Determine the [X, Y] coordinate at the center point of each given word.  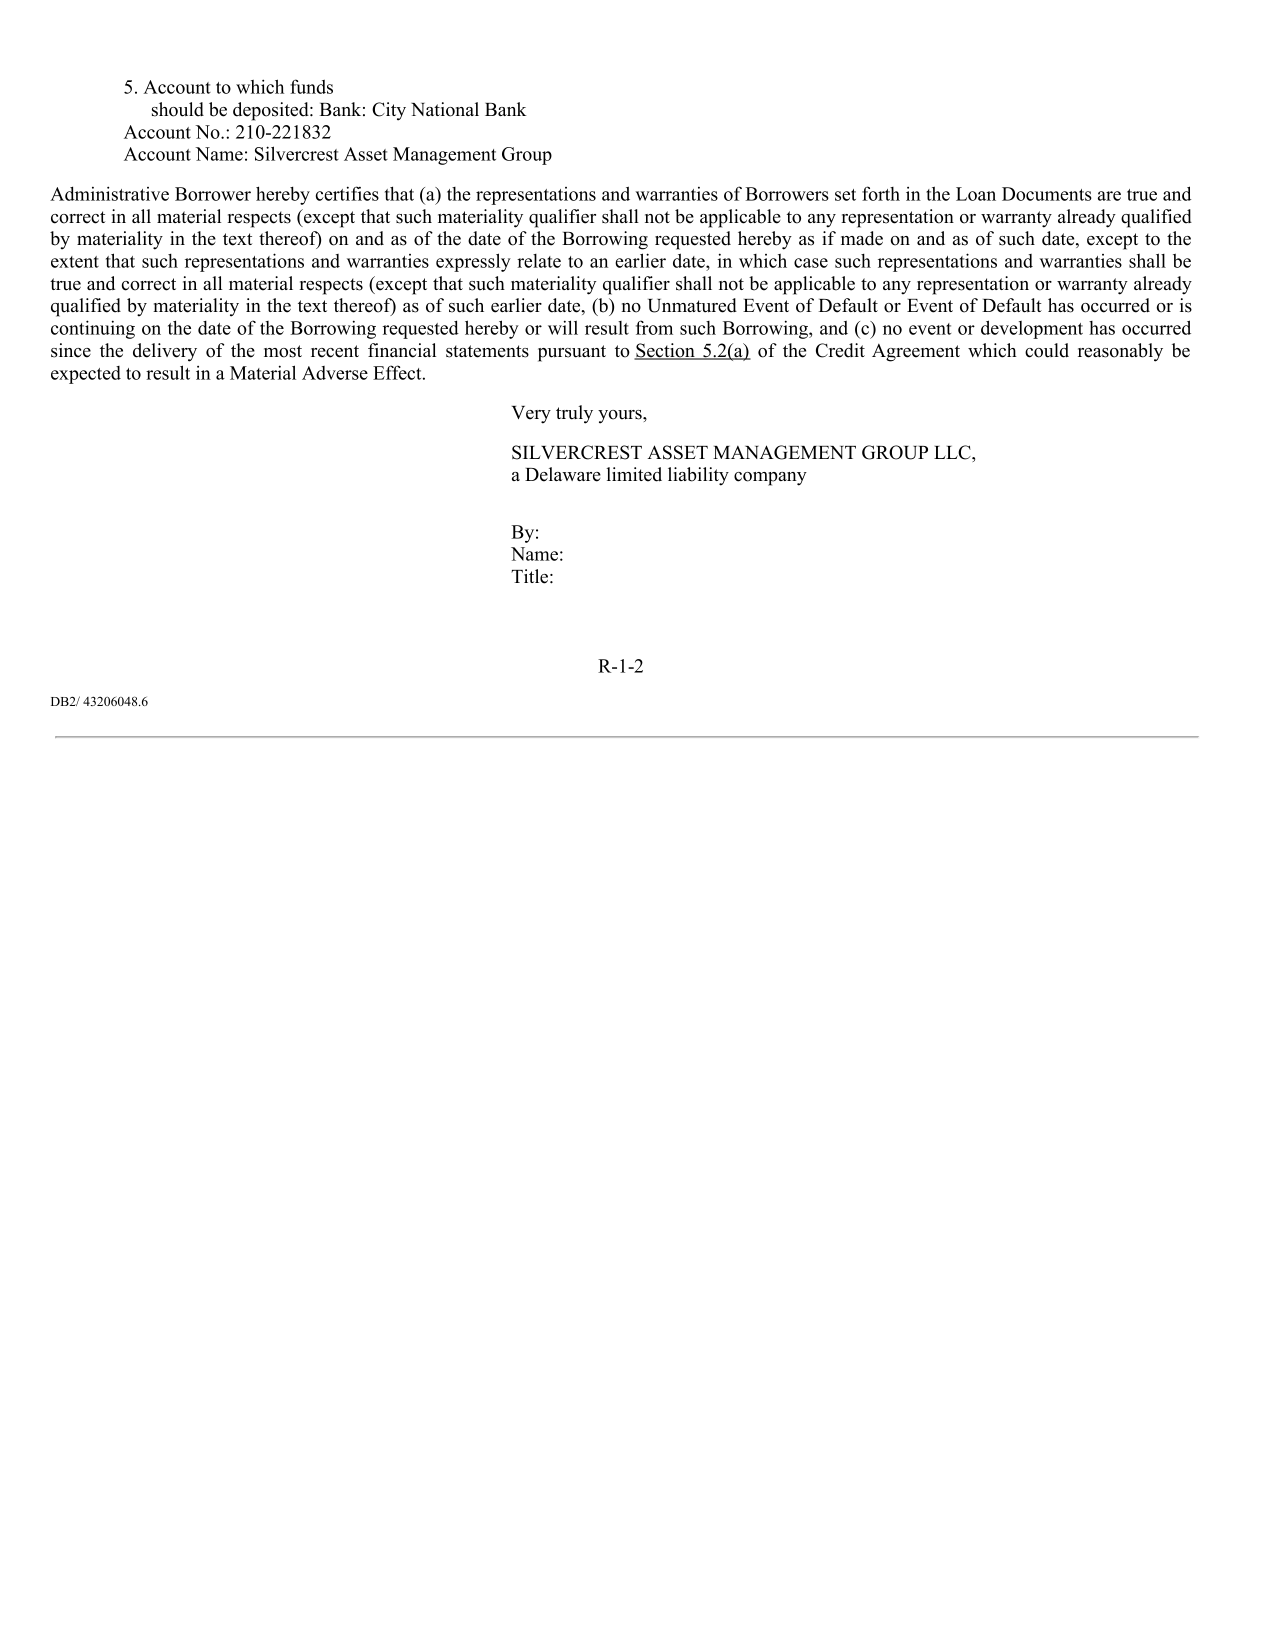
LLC [953, 452]
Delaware [563, 474]
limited [634, 474]
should [178, 109]
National [445, 109]
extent [75, 262]
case [811, 263]
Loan [976, 194]
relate [539, 261]
